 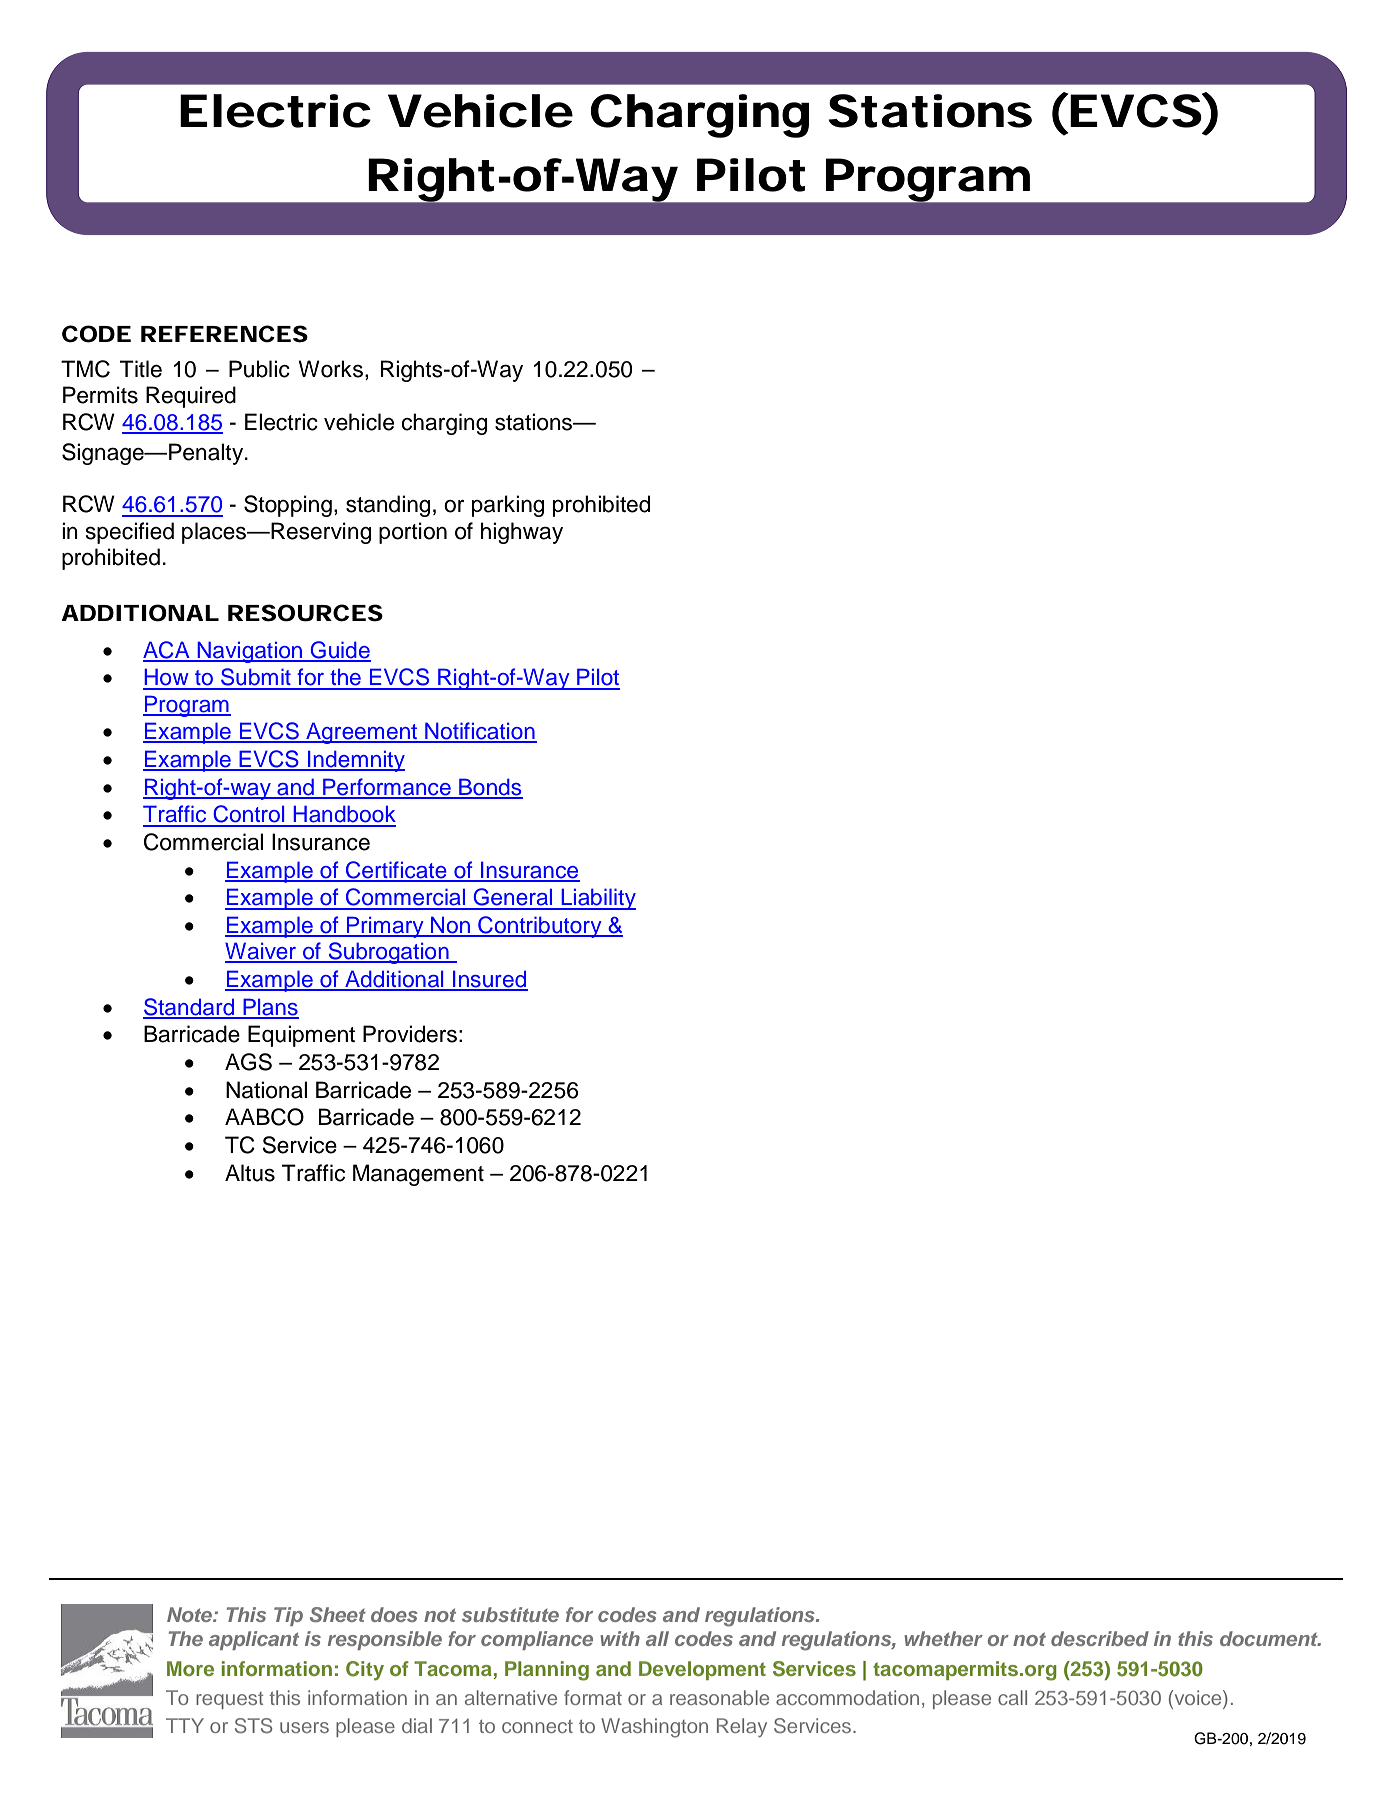 I want to click on Liability, so click(x=597, y=899).
